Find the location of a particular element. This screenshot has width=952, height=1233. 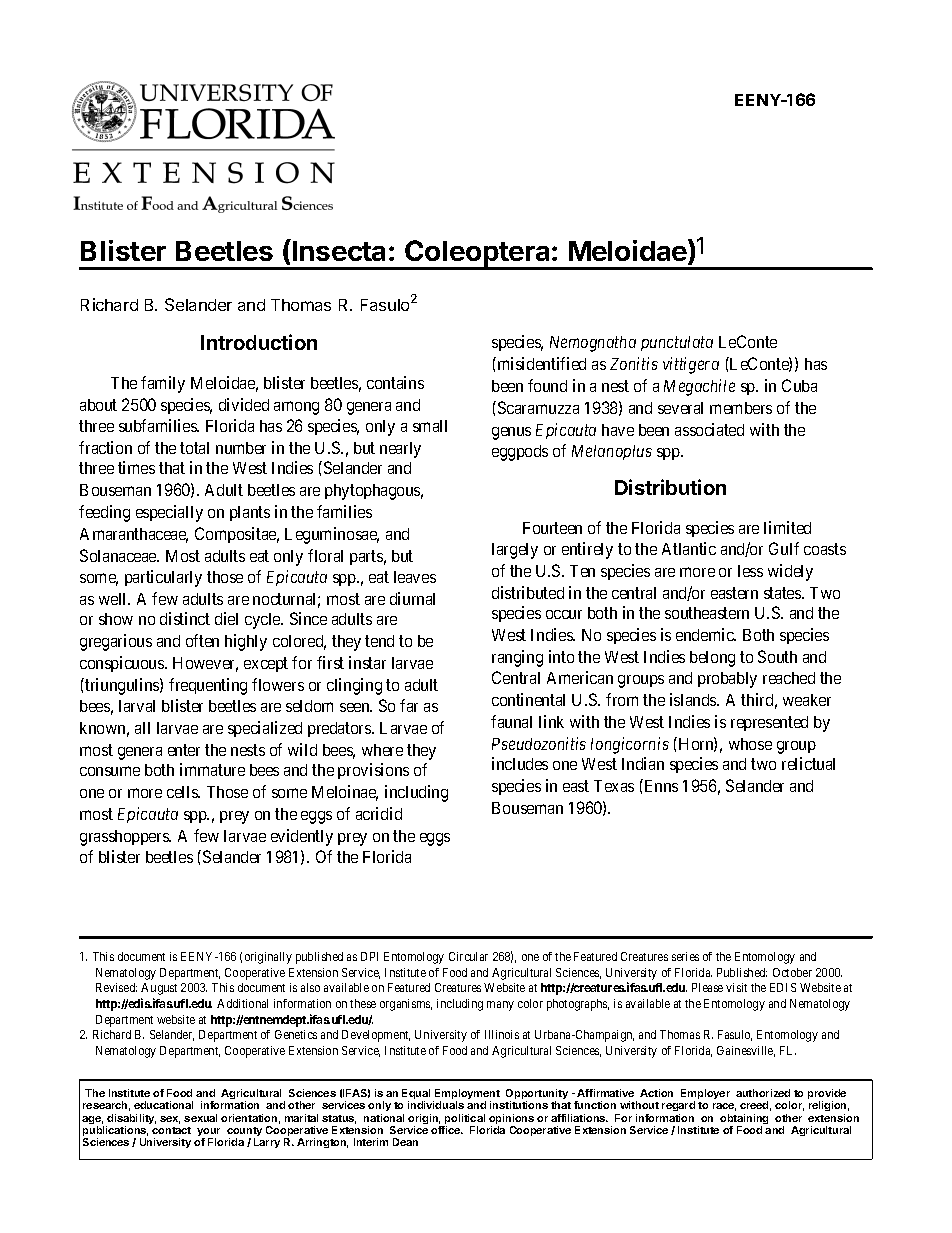

probably is located at coordinates (727, 680).
